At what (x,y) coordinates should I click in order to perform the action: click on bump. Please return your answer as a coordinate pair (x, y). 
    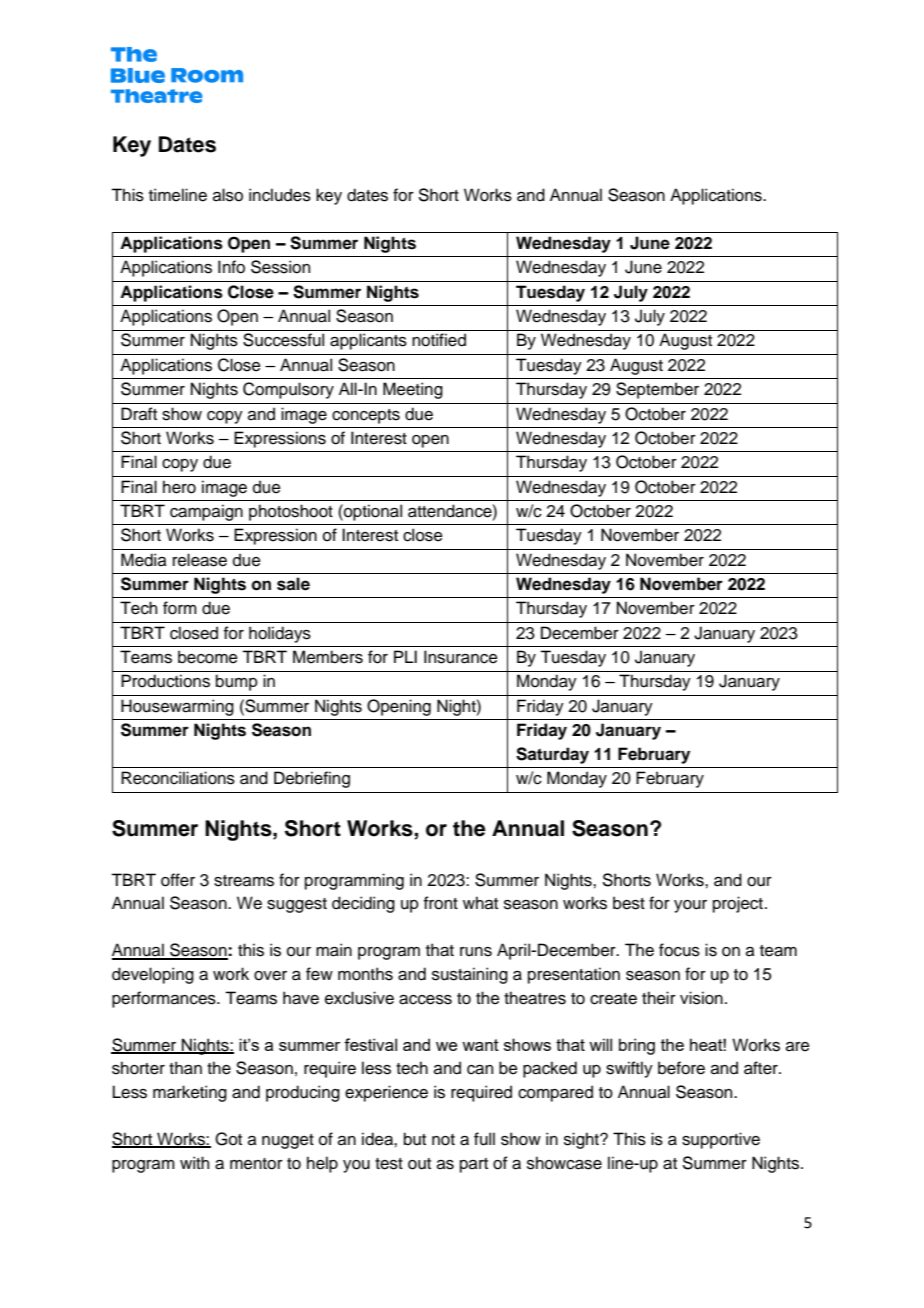
    Looking at the image, I should click on (237, 682).
